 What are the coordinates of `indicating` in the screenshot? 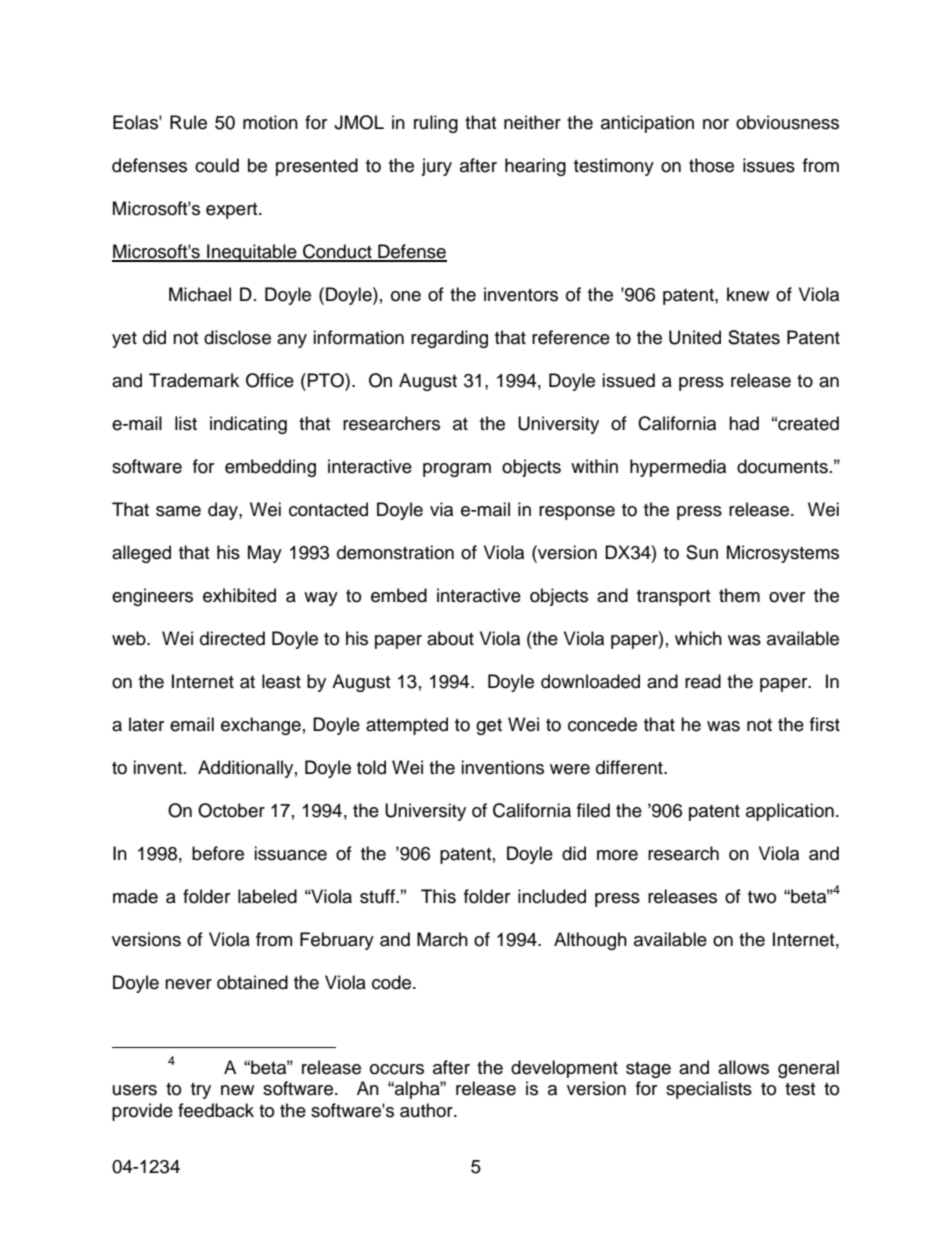 It's located at (248, 425).
